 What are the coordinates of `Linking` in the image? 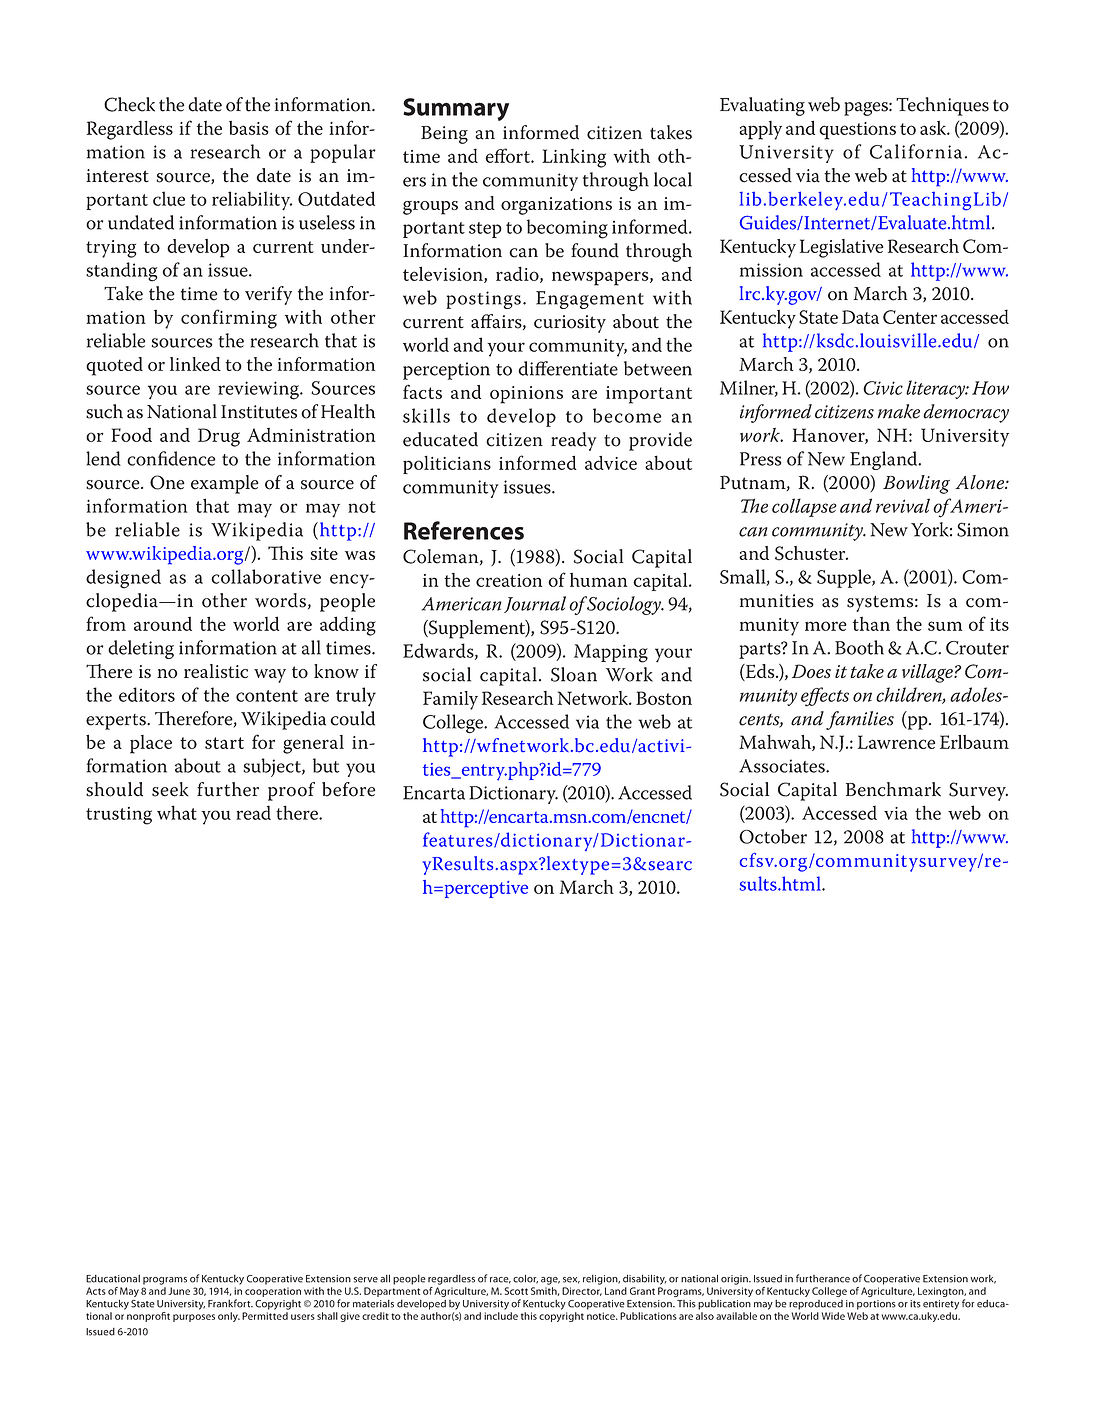 It's located at (574, 158).
